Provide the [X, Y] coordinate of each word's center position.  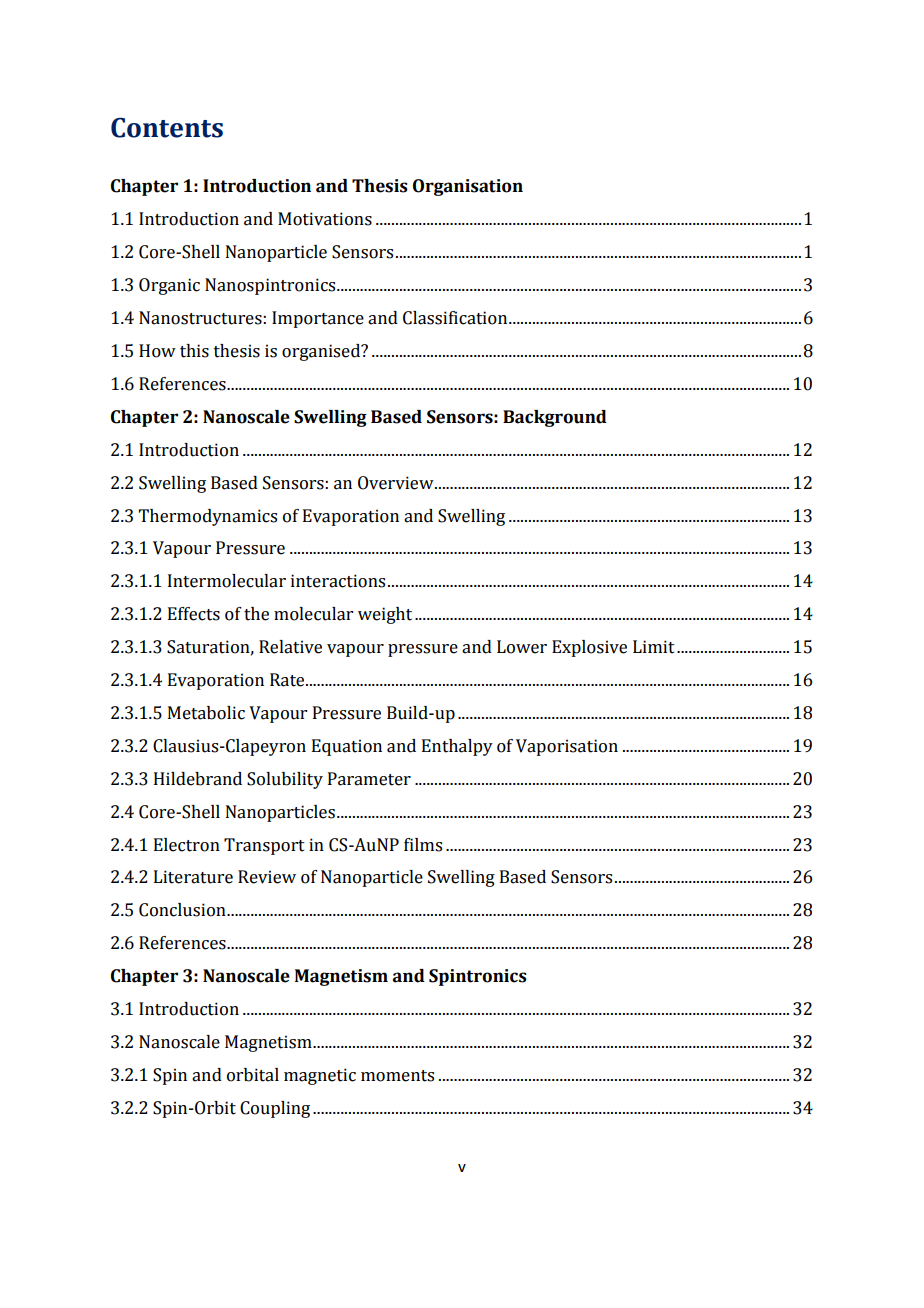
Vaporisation [567, 747]
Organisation [468, 187]
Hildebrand [198, 779]
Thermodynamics [208, 517]
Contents [167, 127]
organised [322, 352]
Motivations [325, 219]
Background [555, 418]
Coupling [275, 1109]
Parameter [369, 779]
